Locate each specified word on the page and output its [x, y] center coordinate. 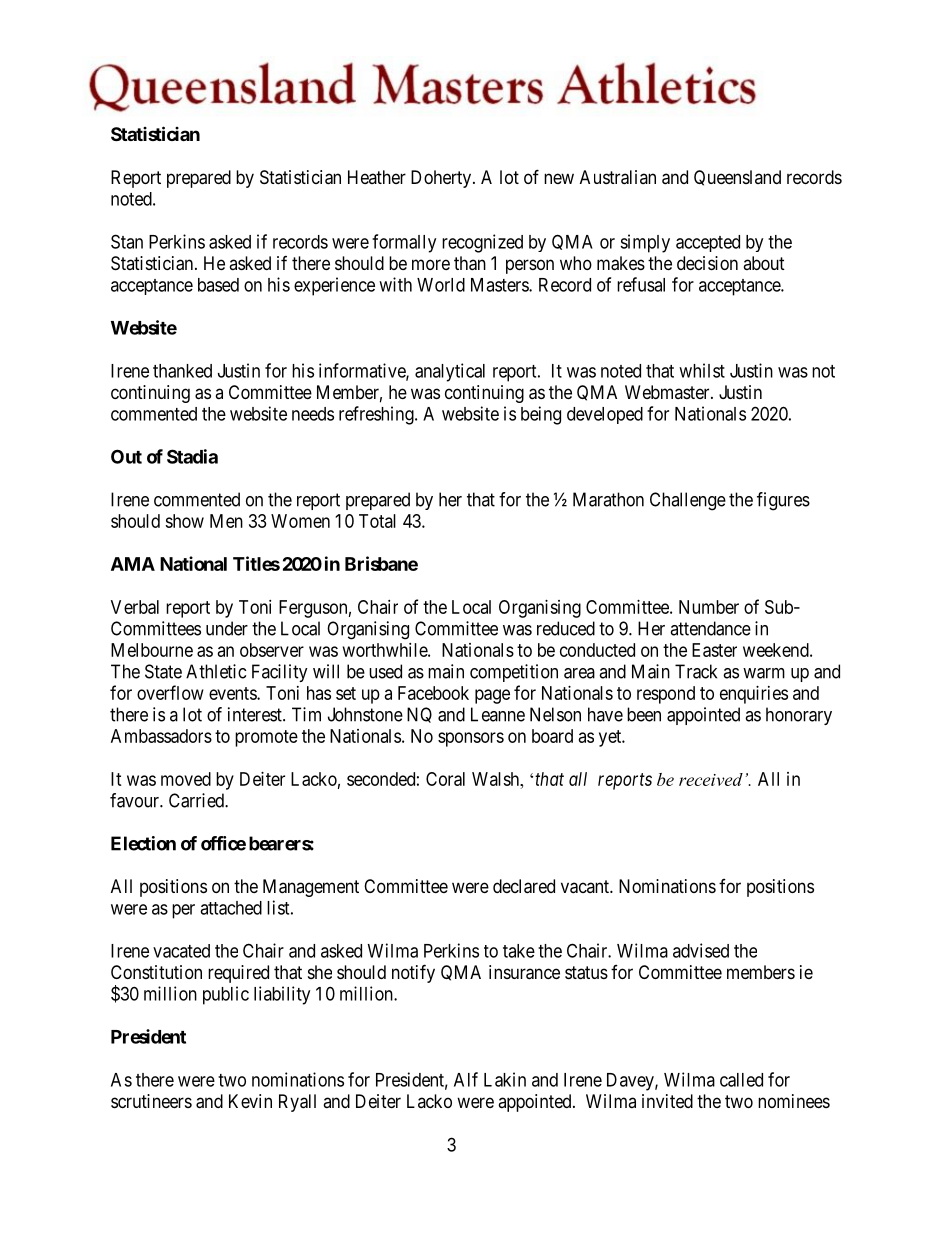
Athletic [216, 671]
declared [524, 886]
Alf [466, 1079]
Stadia [192, 456]
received [711, 779]
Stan [127, 241]
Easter [714, 650]
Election [143, 843]
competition [514, 673]
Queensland [737, 178]
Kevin [250, 1101]
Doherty [441, 179]
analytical [450, 372]
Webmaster [668, 392]
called [741, 1080]
